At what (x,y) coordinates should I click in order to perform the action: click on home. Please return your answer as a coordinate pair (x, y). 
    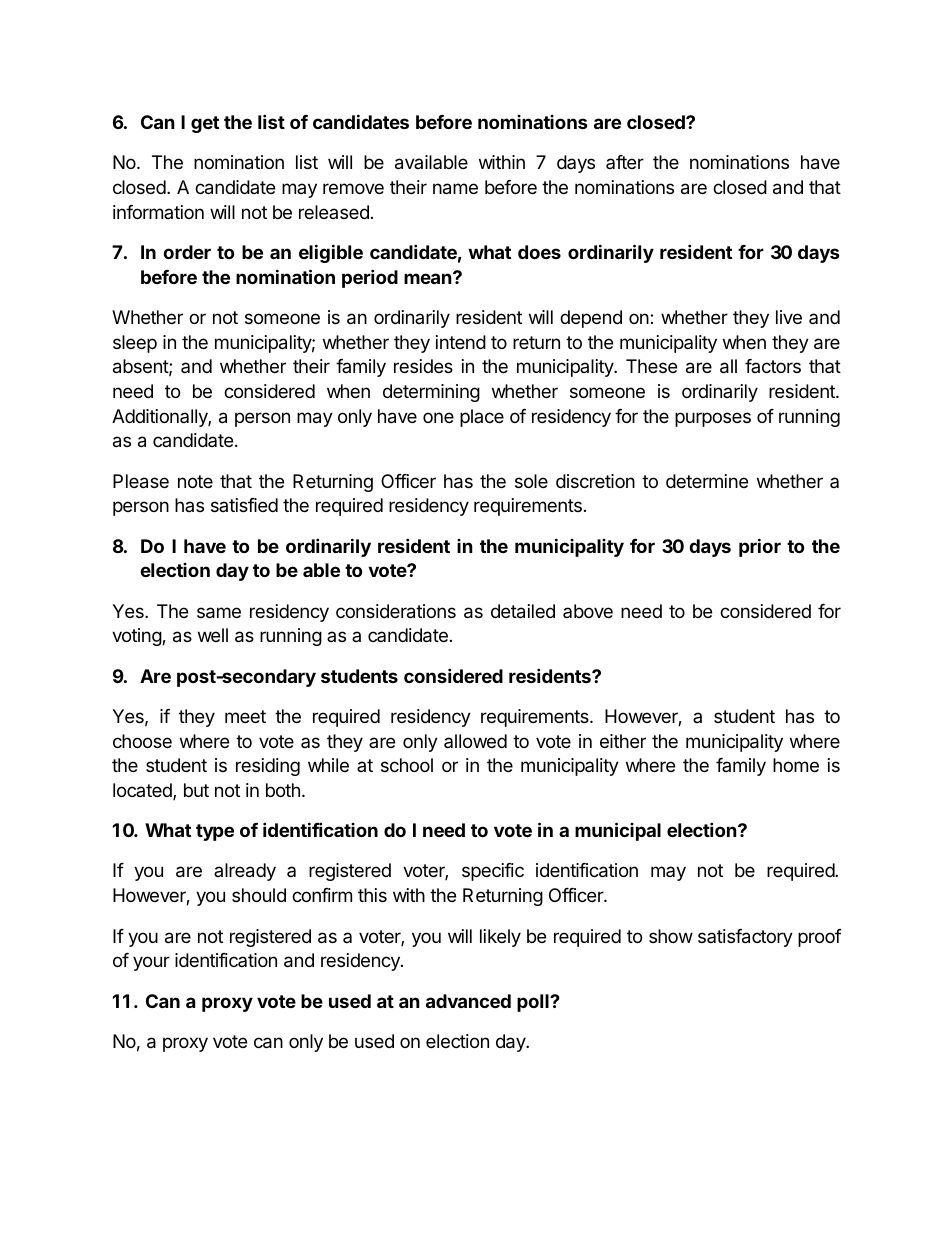
    Looking at the image, I should click on (796, 765).
